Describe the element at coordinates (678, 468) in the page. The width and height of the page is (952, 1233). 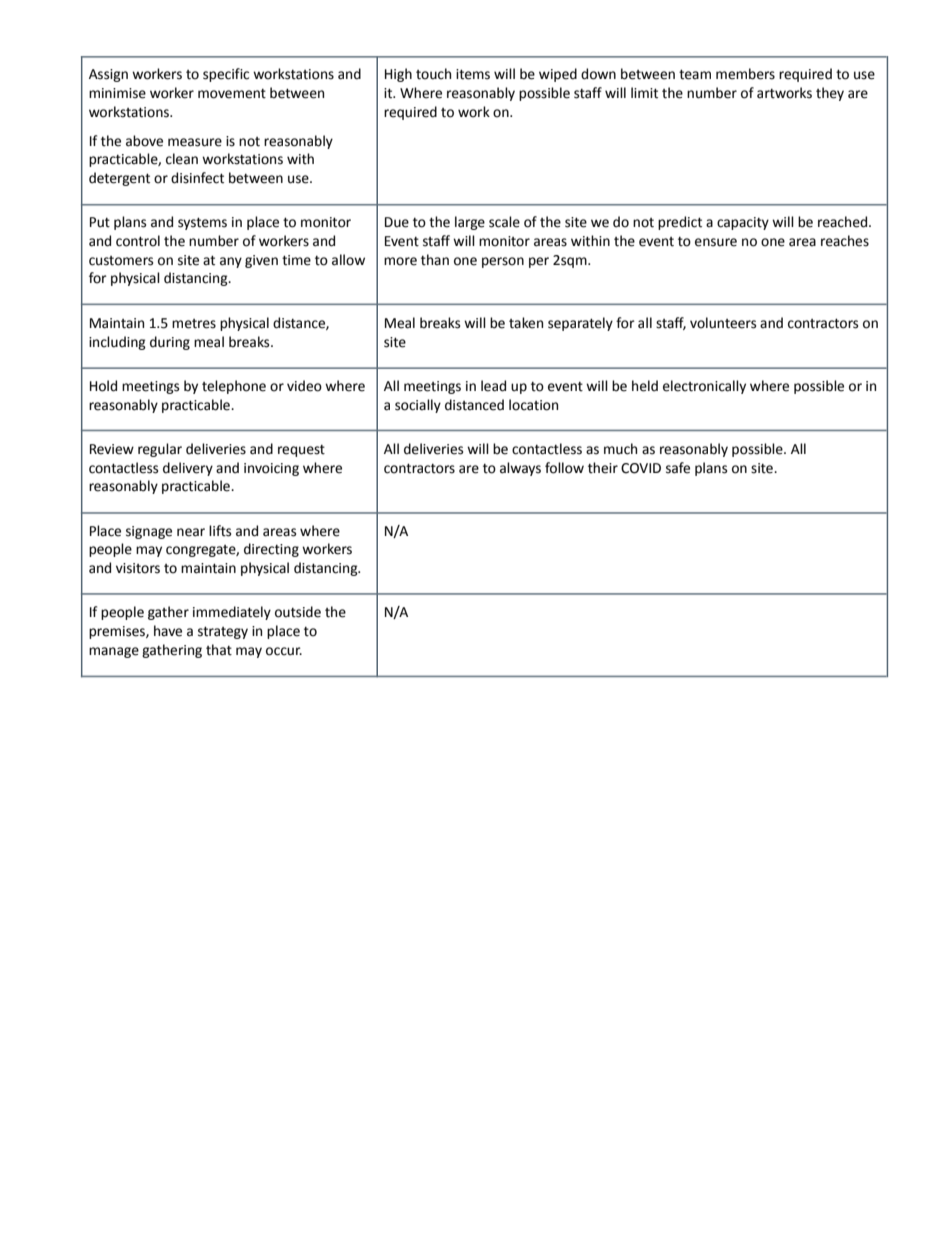
I see `safe` at that location.
